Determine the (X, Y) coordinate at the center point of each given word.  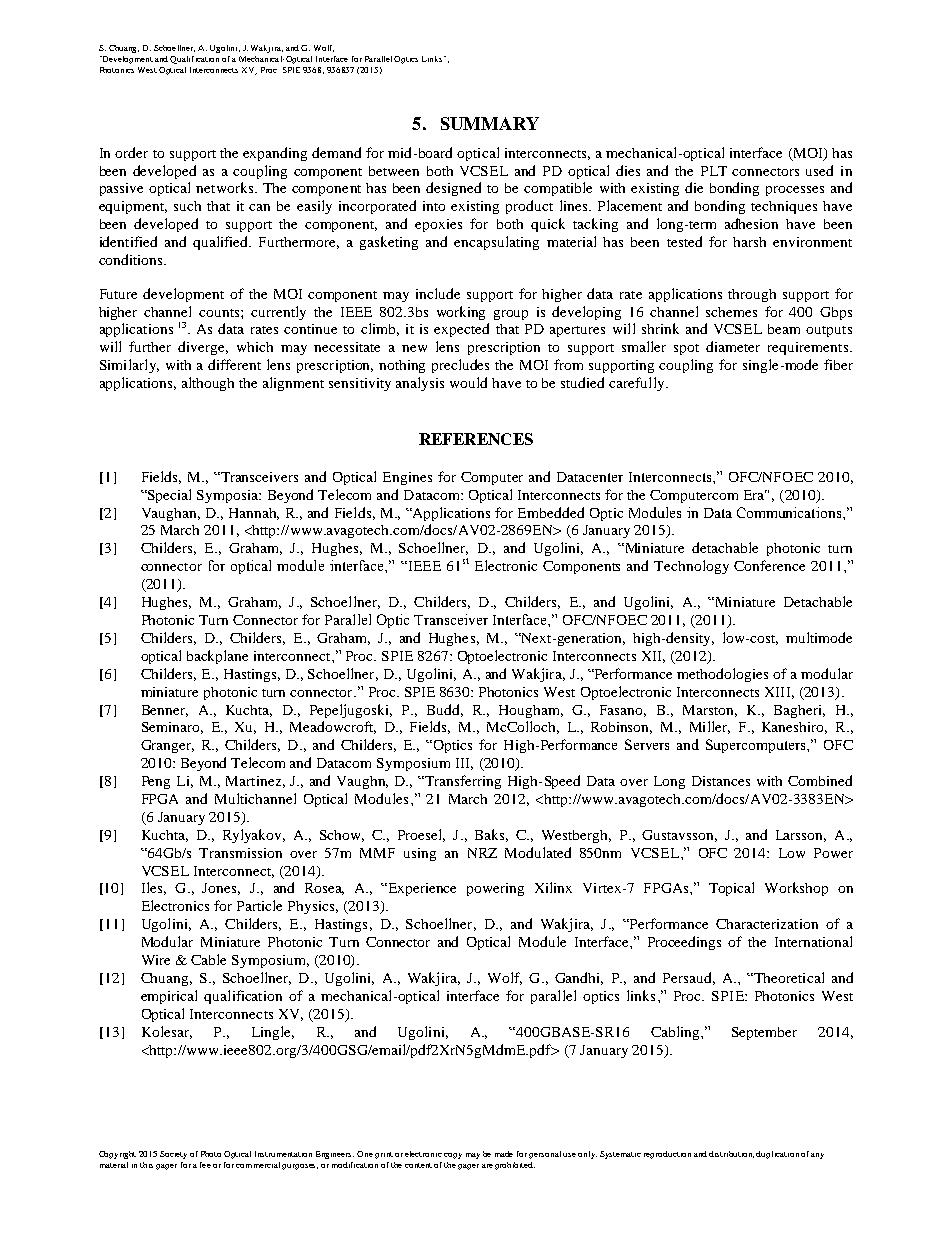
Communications (790, 512)
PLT (714, 171)
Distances (721, 781)
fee (205, 1165)
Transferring (462, 782)
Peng (156, 782)
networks (226, 187)
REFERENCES (476, 439)
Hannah (254, 514)
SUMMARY (490, 123)
